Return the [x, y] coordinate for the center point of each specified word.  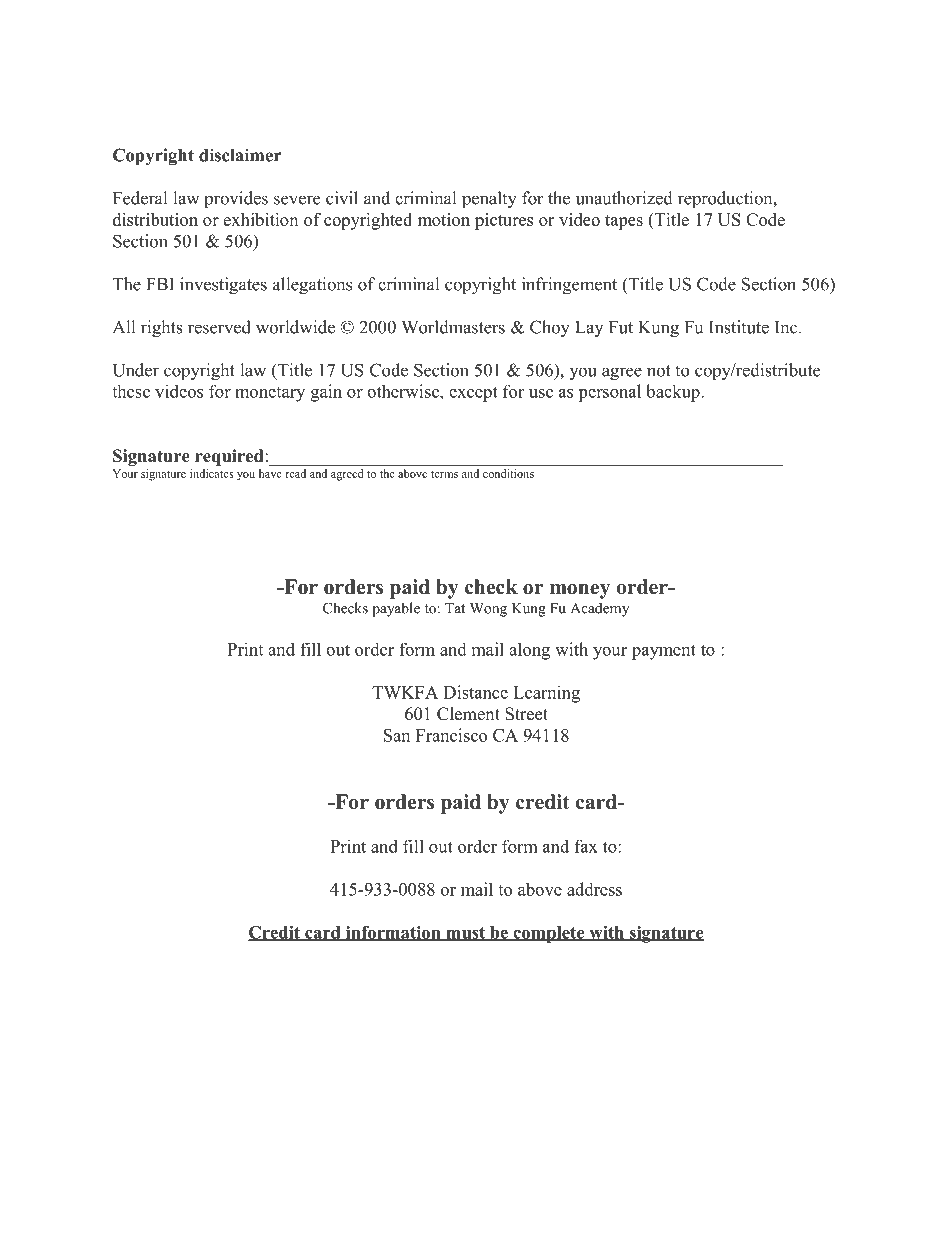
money [580, 591]
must [465, 934]
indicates [212, 473]
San [397, 735]
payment [664, 652]
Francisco [451, 735]
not [659, 371]
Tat [455, 608]
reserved [219, 327]
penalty [489, 200]
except [473, 394]
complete [549, 934]
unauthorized [624, 198]
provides [236, 199]
